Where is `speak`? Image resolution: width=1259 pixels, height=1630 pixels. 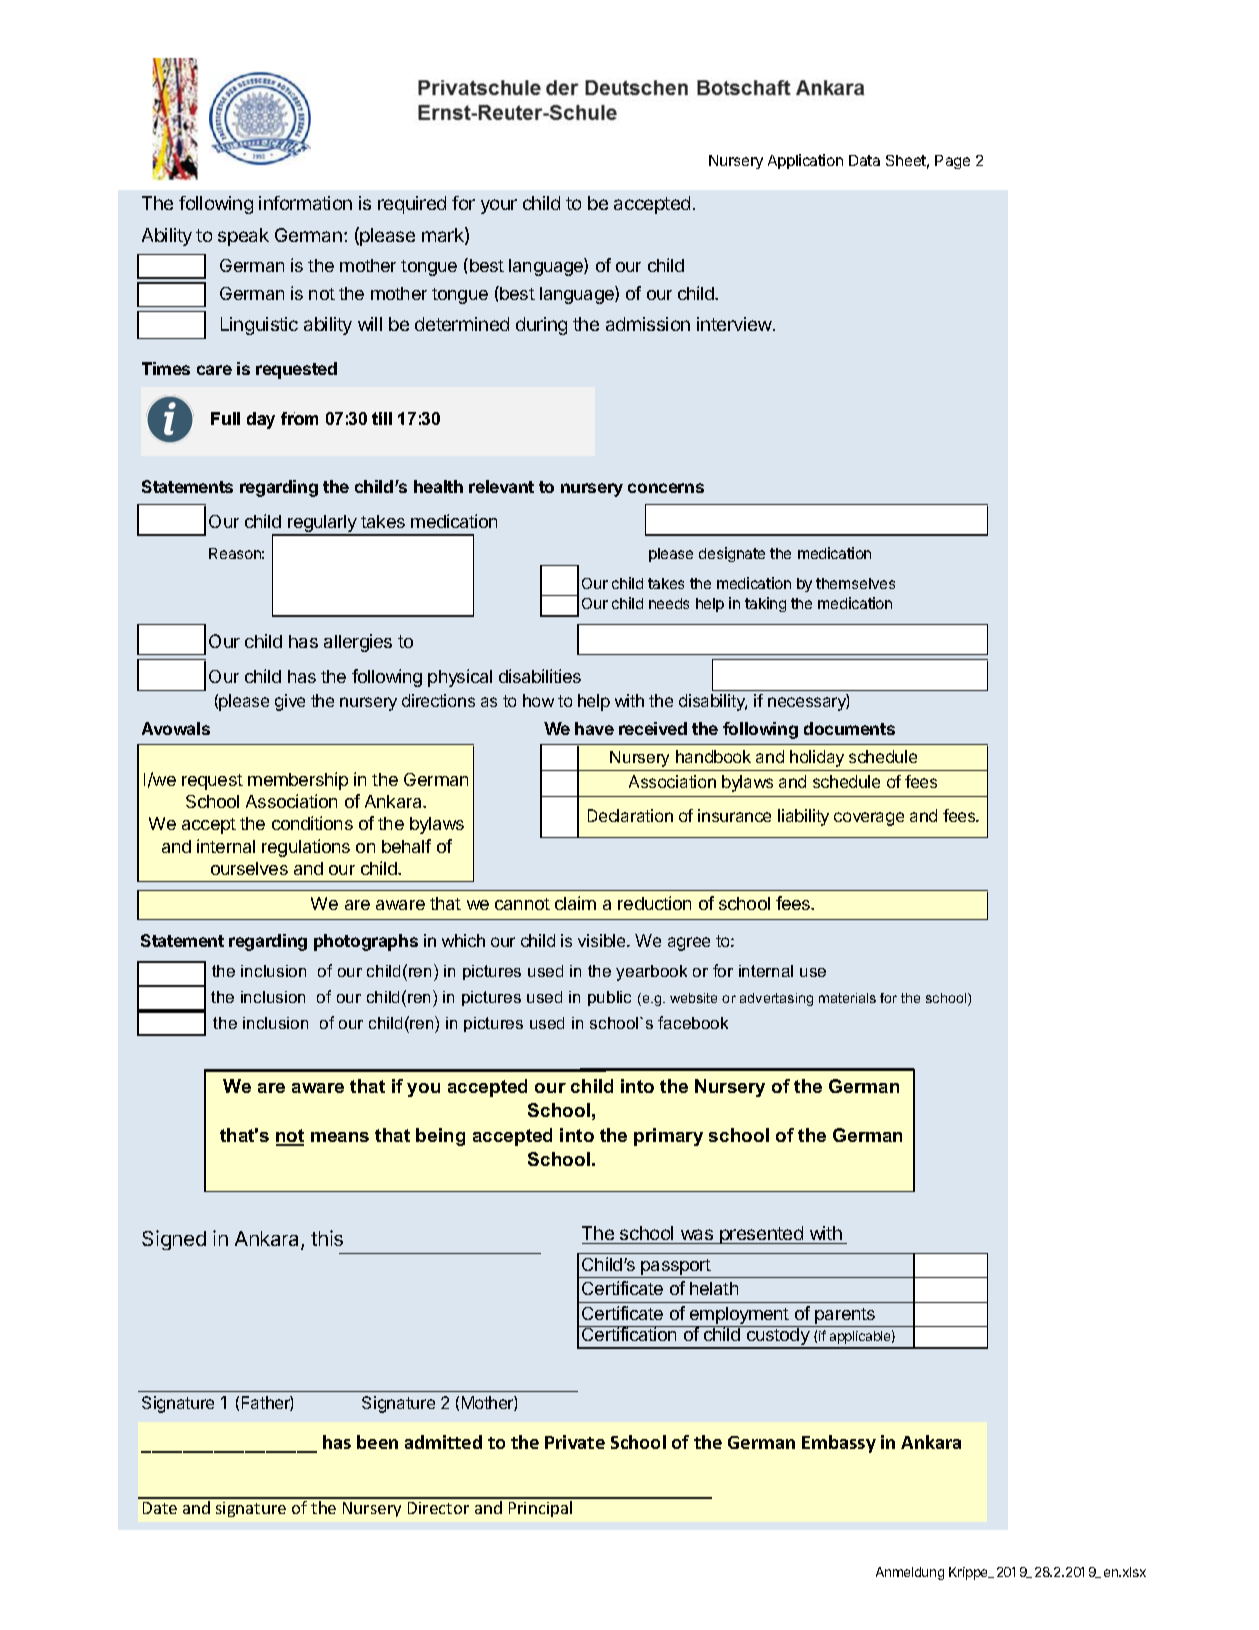
speak is located at coordinates (243, 237).
